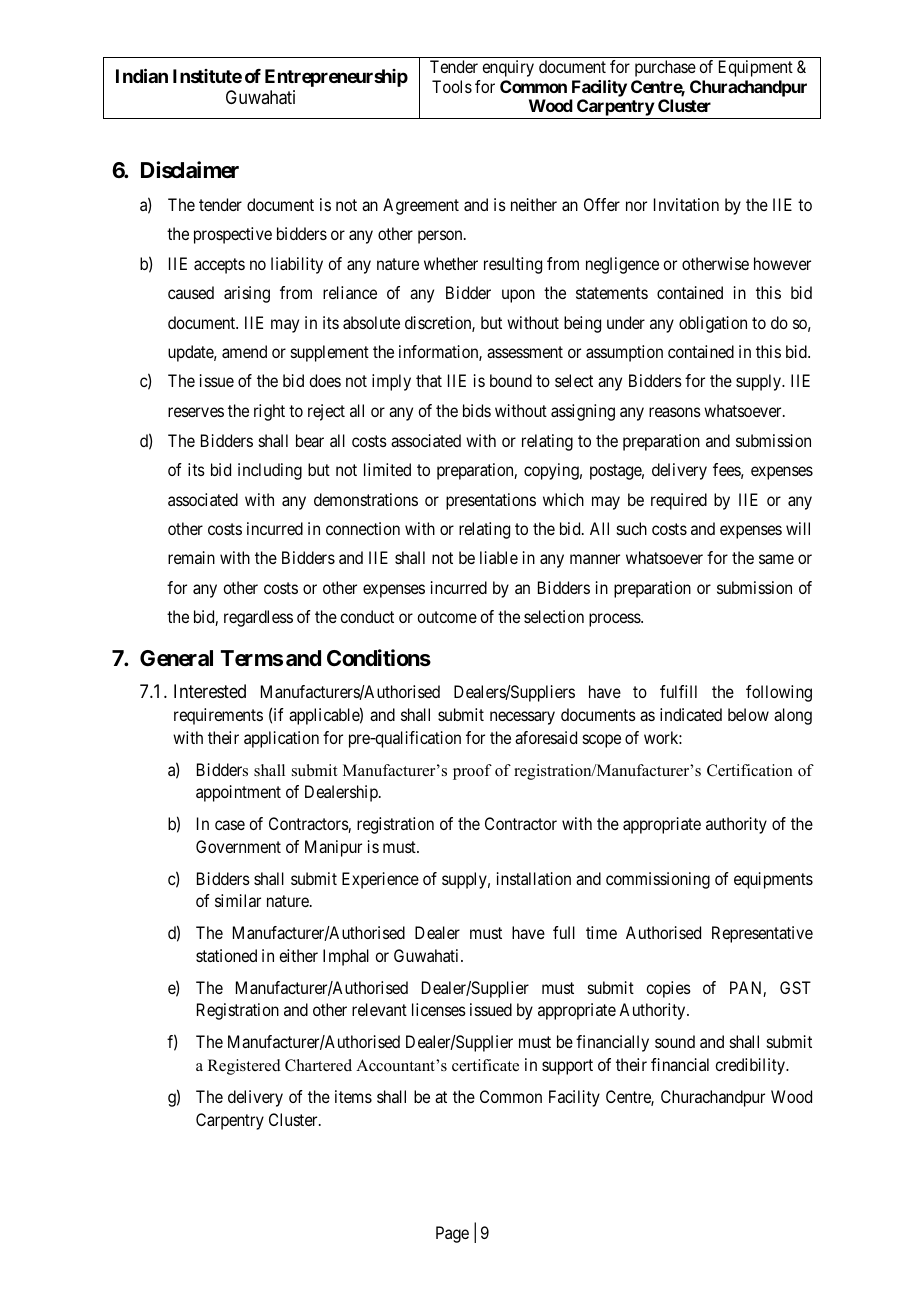 Image resolution: width=924 pixels, height=1308 pixels. What do you see at coordinates (679, 501) in the screenshot?
I see `required` at bounding box center [679, 501].
